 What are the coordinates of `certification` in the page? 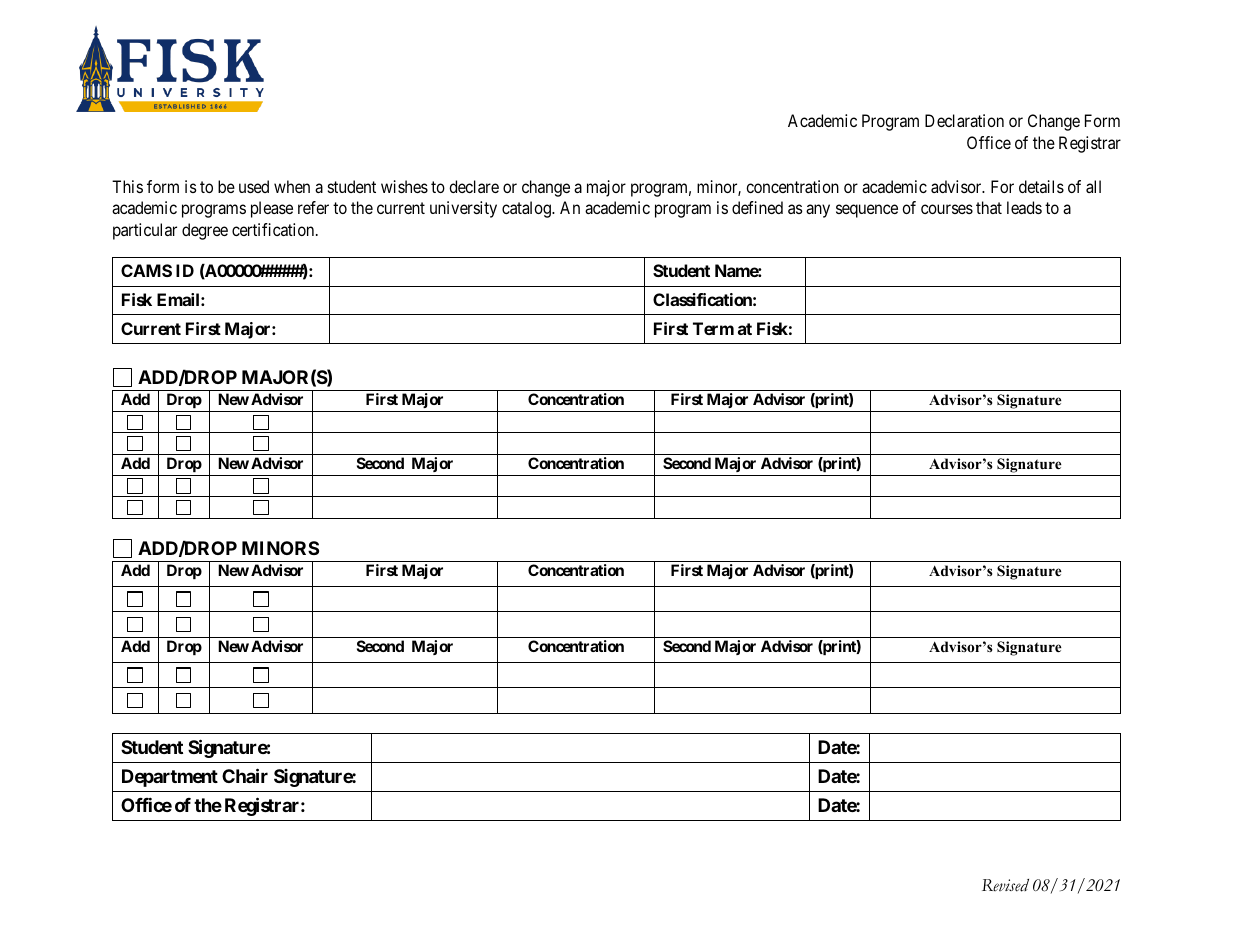 It's located at (274, 229).
